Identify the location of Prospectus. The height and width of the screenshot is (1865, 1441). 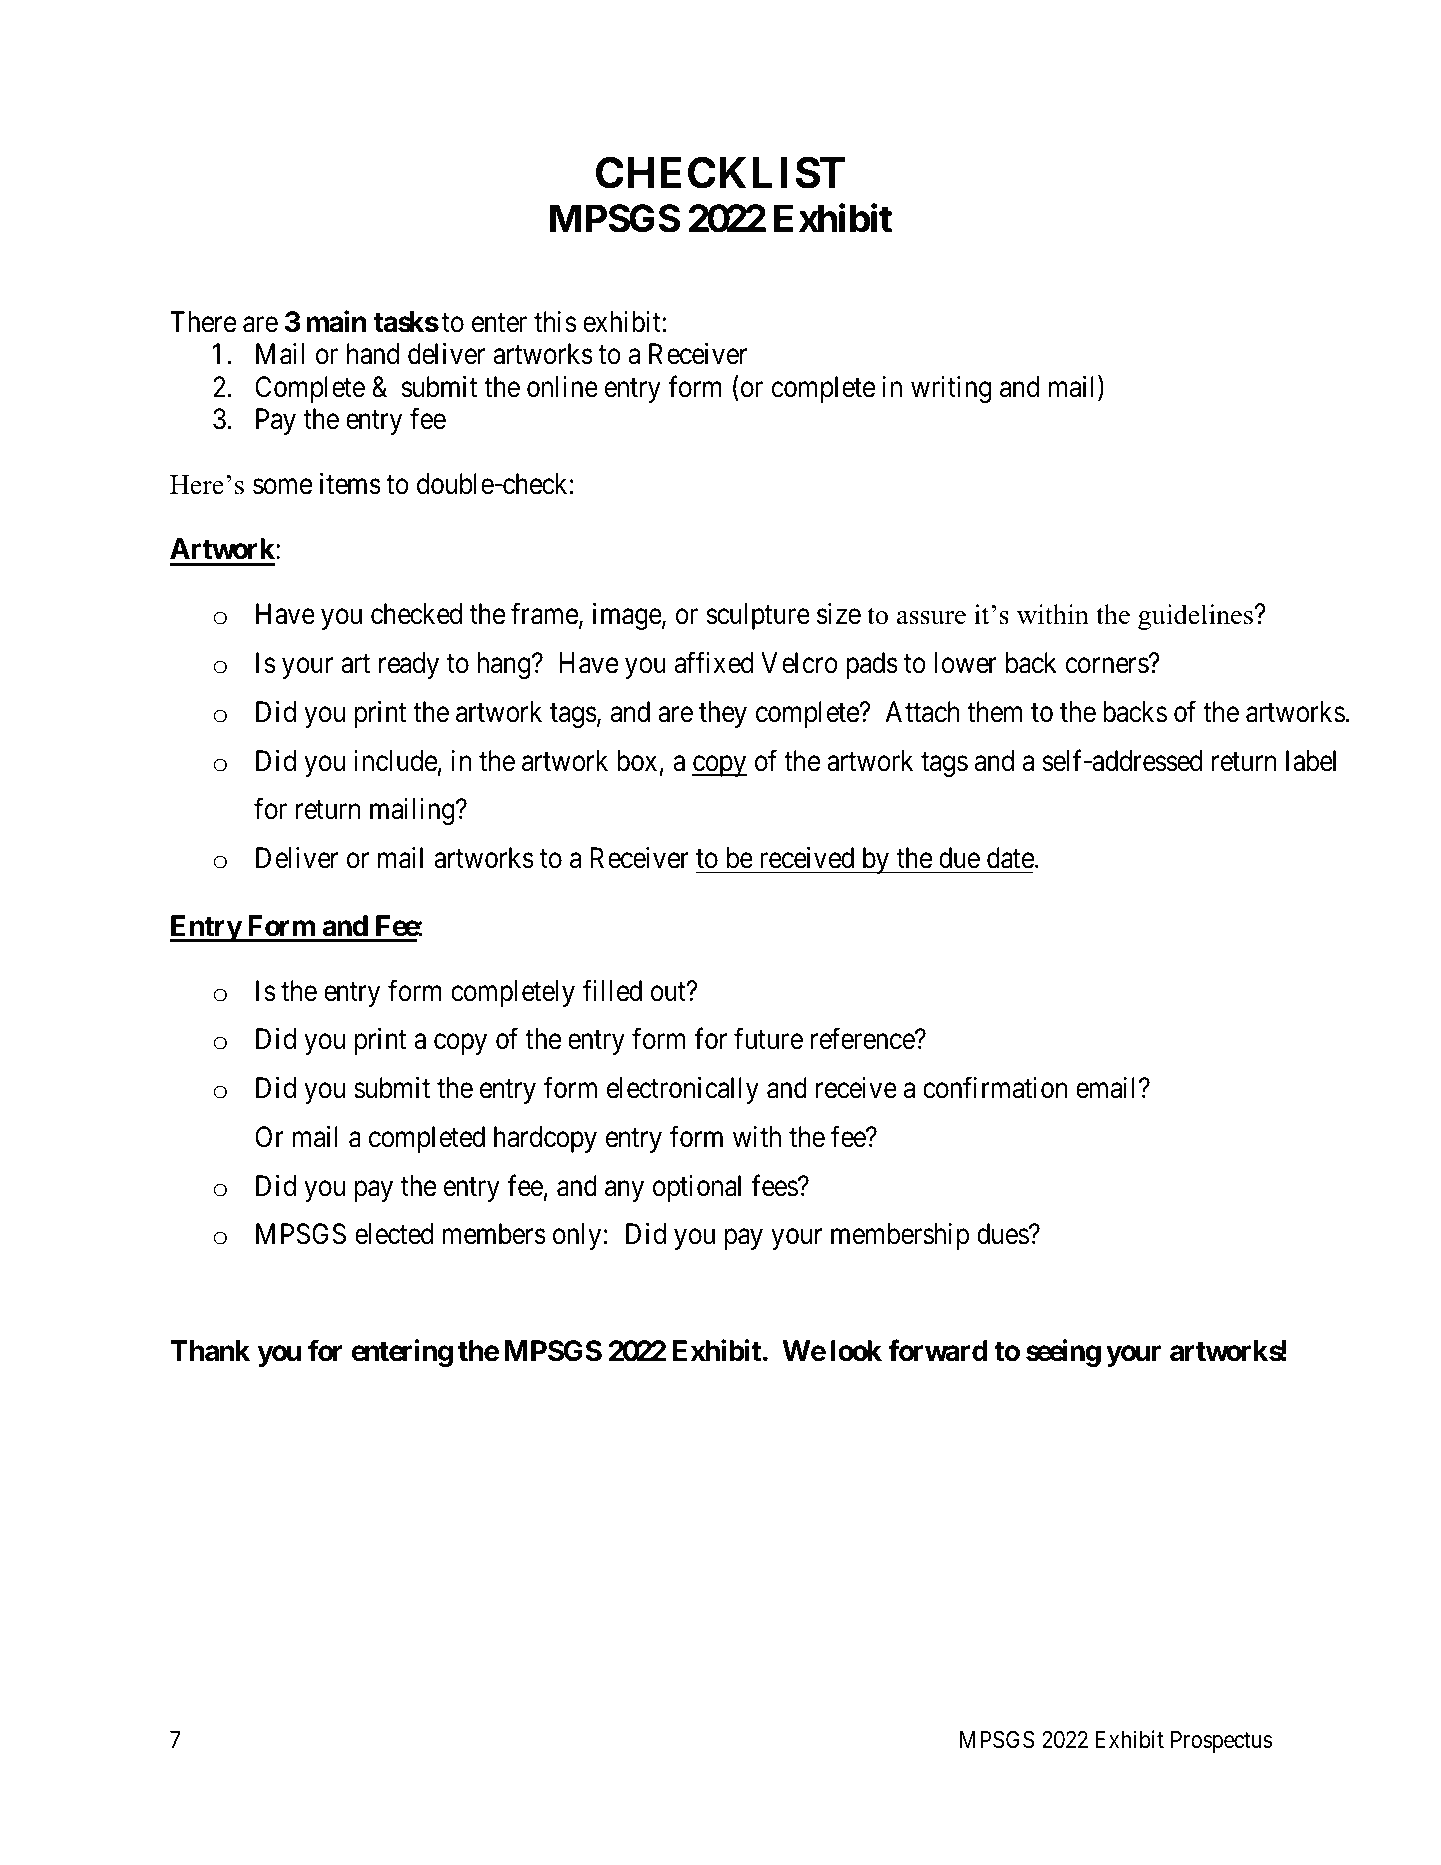
(1221, 1742).
